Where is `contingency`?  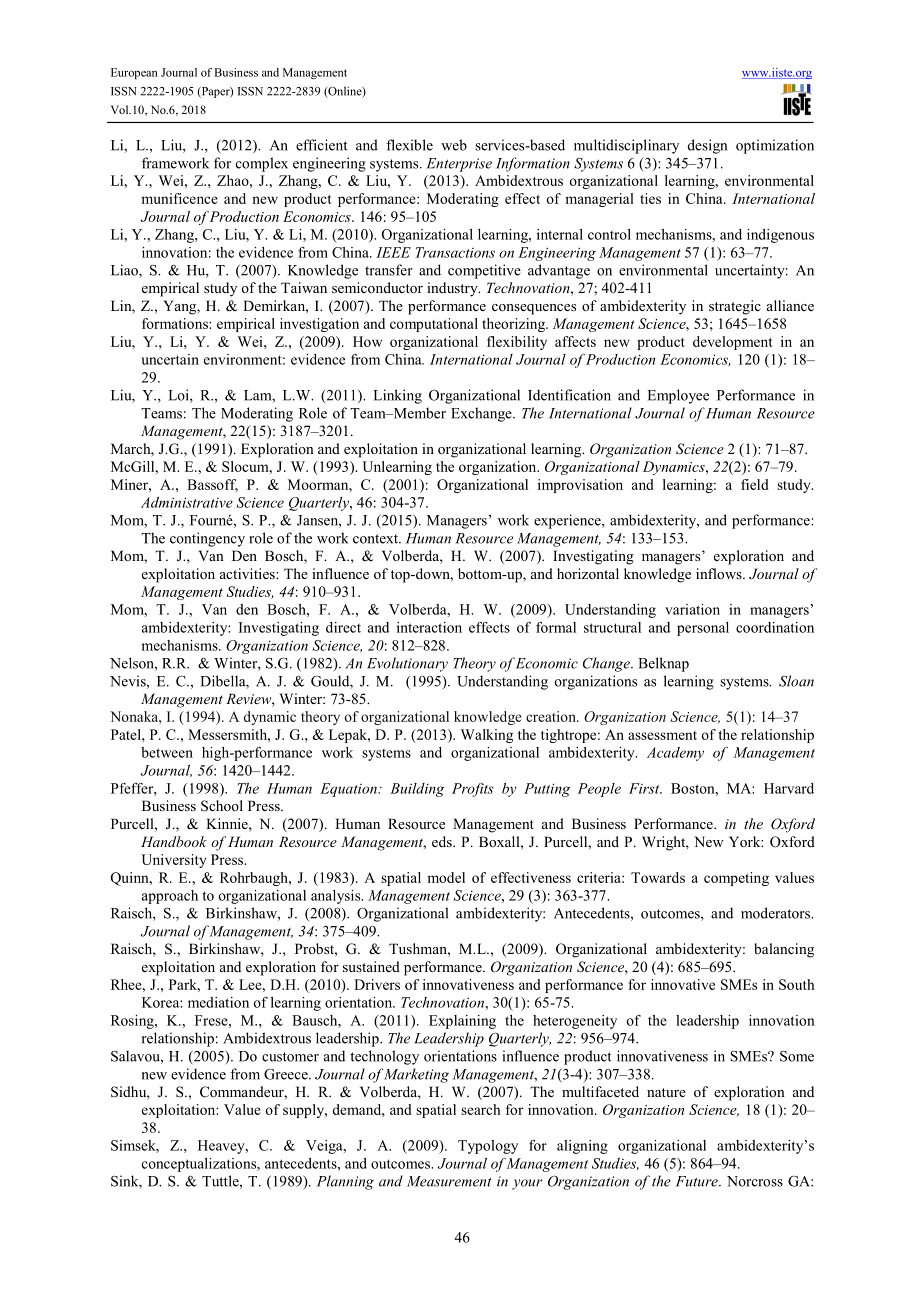
contingency is located at coordinates (207, 539).
